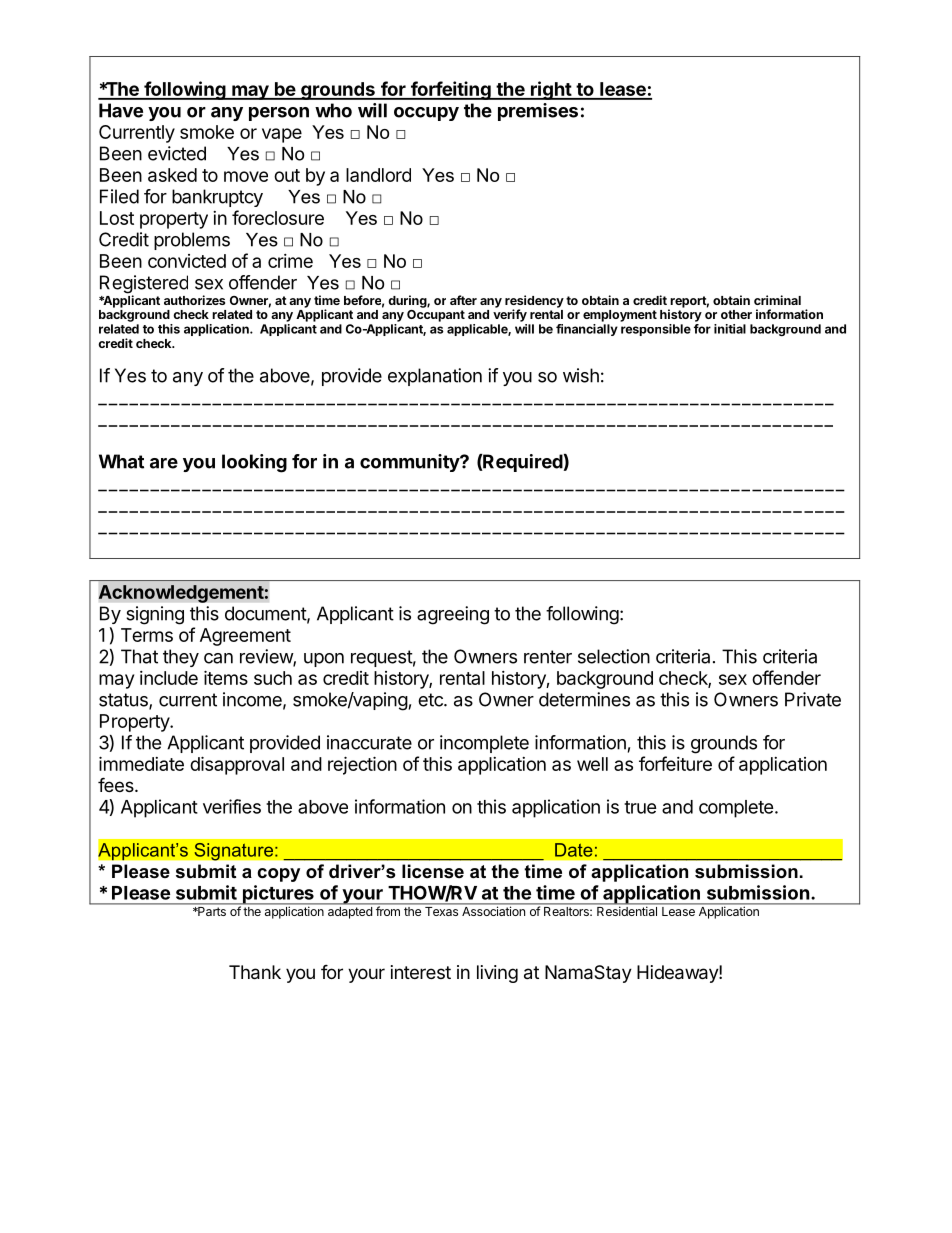 This screenshot has width=952, height=1233. I want to click on living, so click(497, 974).
